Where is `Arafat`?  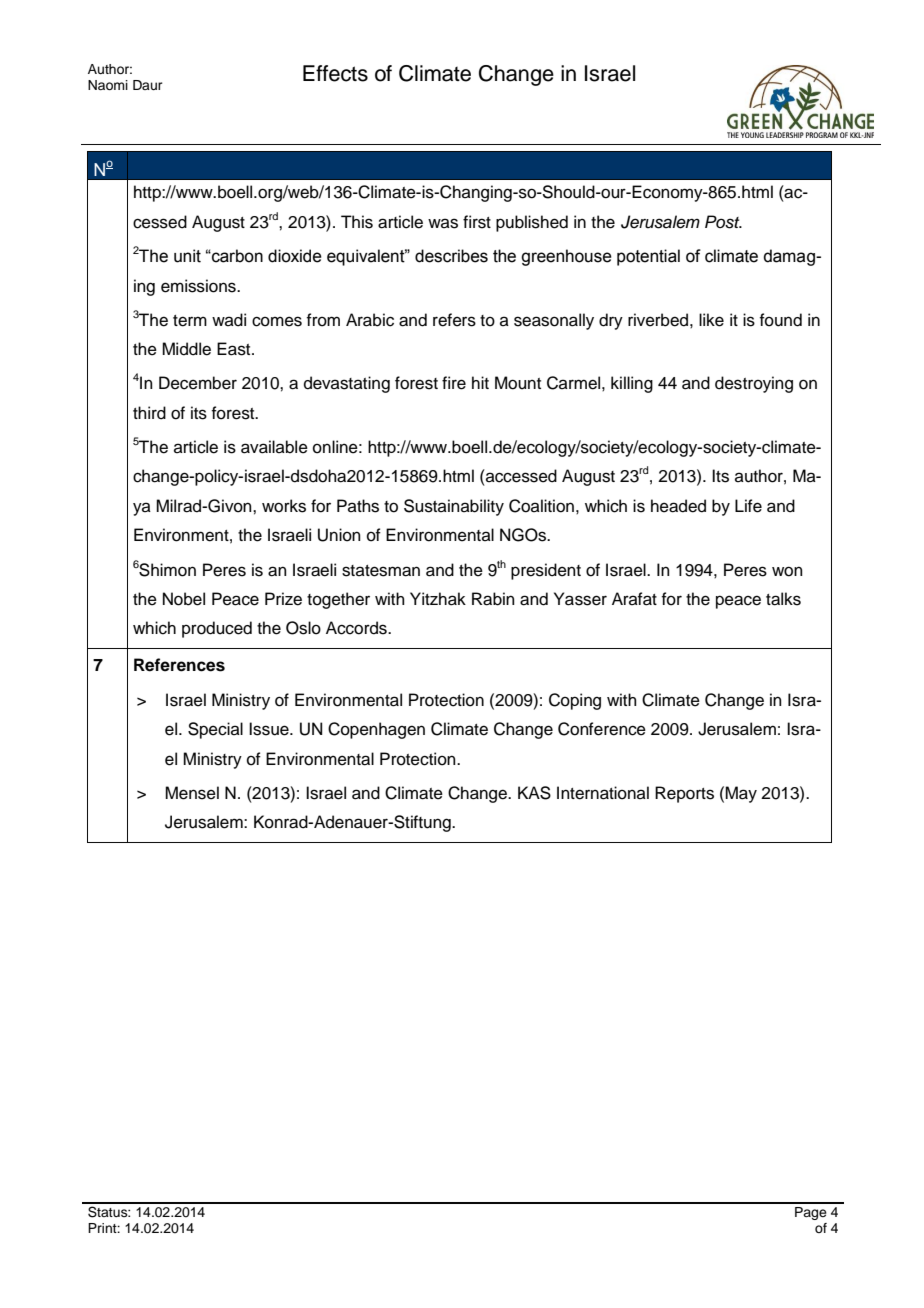 Arafat is located at coordinates (634, 599).
